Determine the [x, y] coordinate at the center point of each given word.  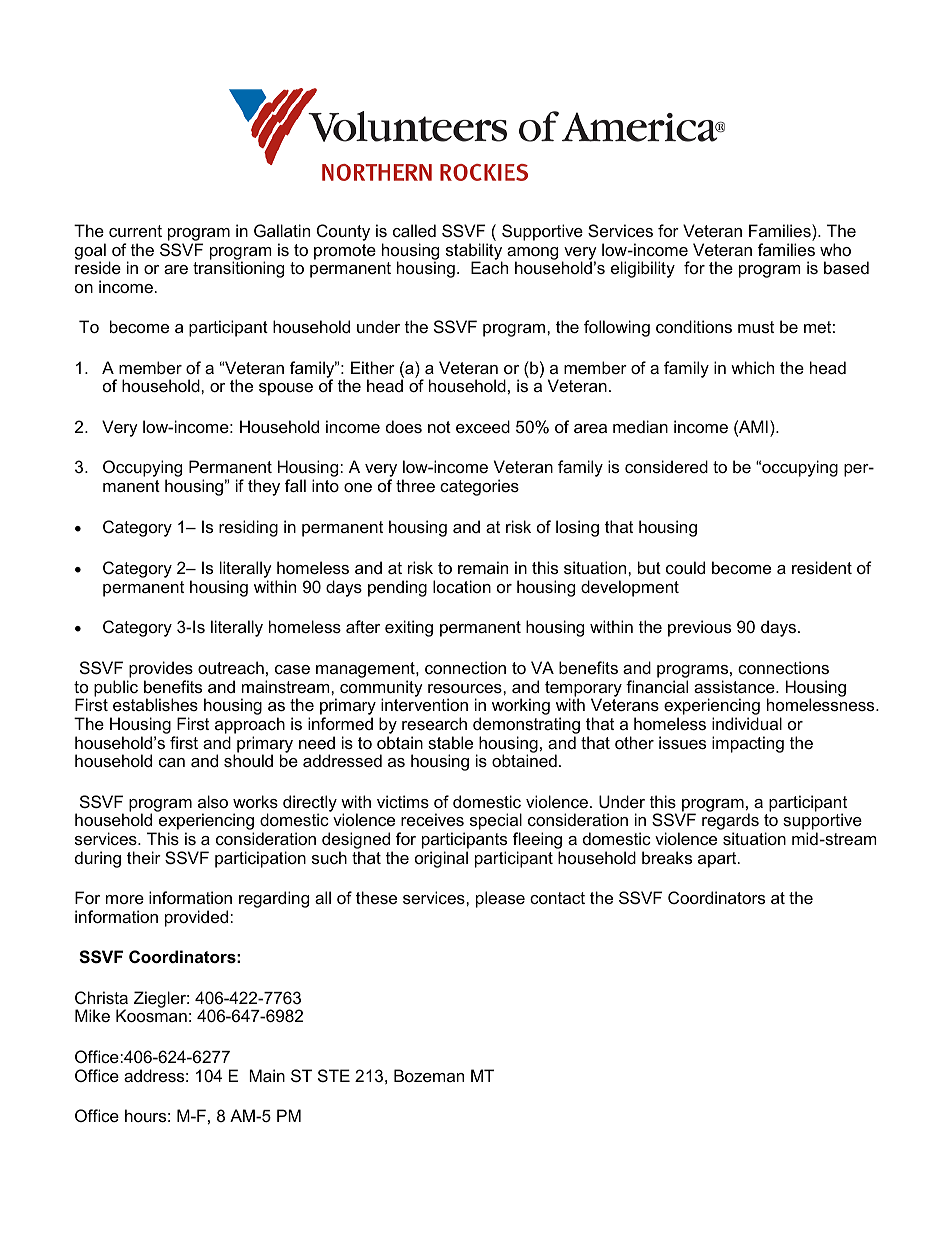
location [462, 586]
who [835, 249]
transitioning [238, 269]
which [752, 367]
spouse [286, 389]
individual [747, 723]
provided [198, 918]
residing [248, 528]
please [500, 899]
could [685, 567]
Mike [92, 1015]
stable [450, 742]
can [172, 762]
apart [718, 860]
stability [474, 252]
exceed [483, 426]
